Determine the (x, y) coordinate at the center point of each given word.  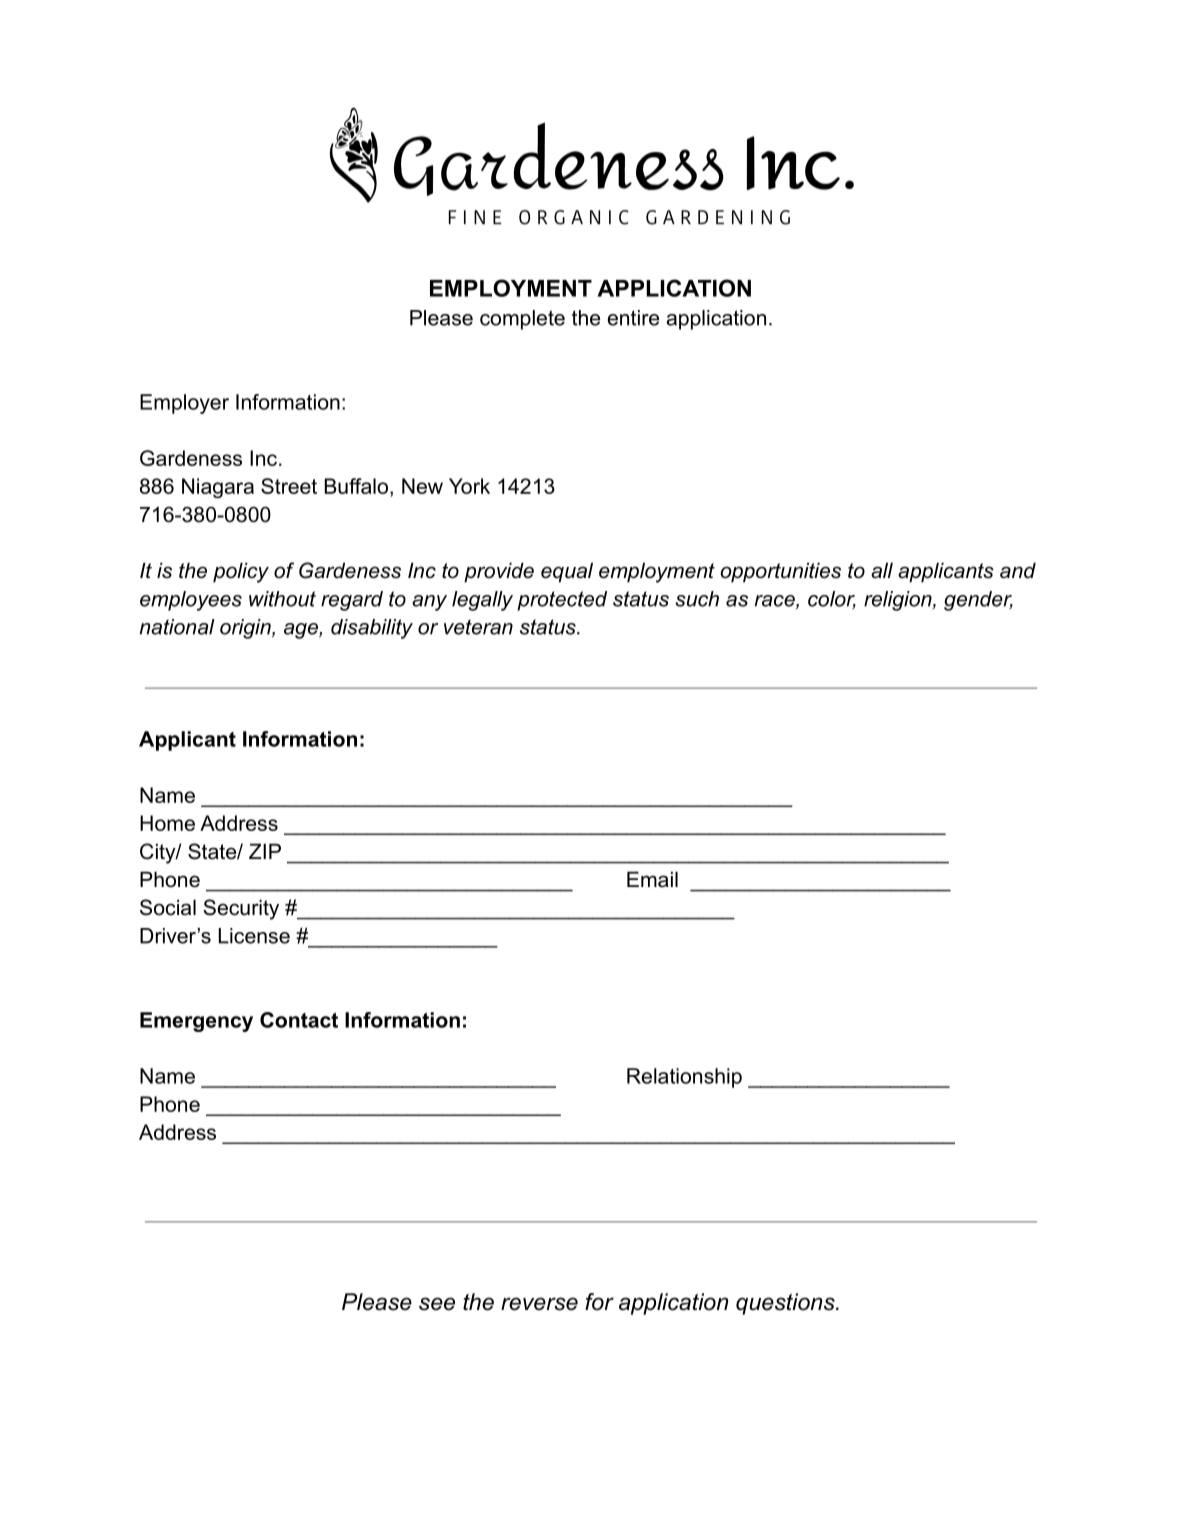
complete (522, 320)
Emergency (196, 1022)
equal (567, 572)
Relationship (684, 1078)
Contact (299, 1020)
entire (633, 318)
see (437, 1304)
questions (786, 1304)
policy (241, 572)
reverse (539, 1304)
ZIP (265, 851)
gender (978, 601)
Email (652, 879)
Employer (184, 404)
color (832, 600)
